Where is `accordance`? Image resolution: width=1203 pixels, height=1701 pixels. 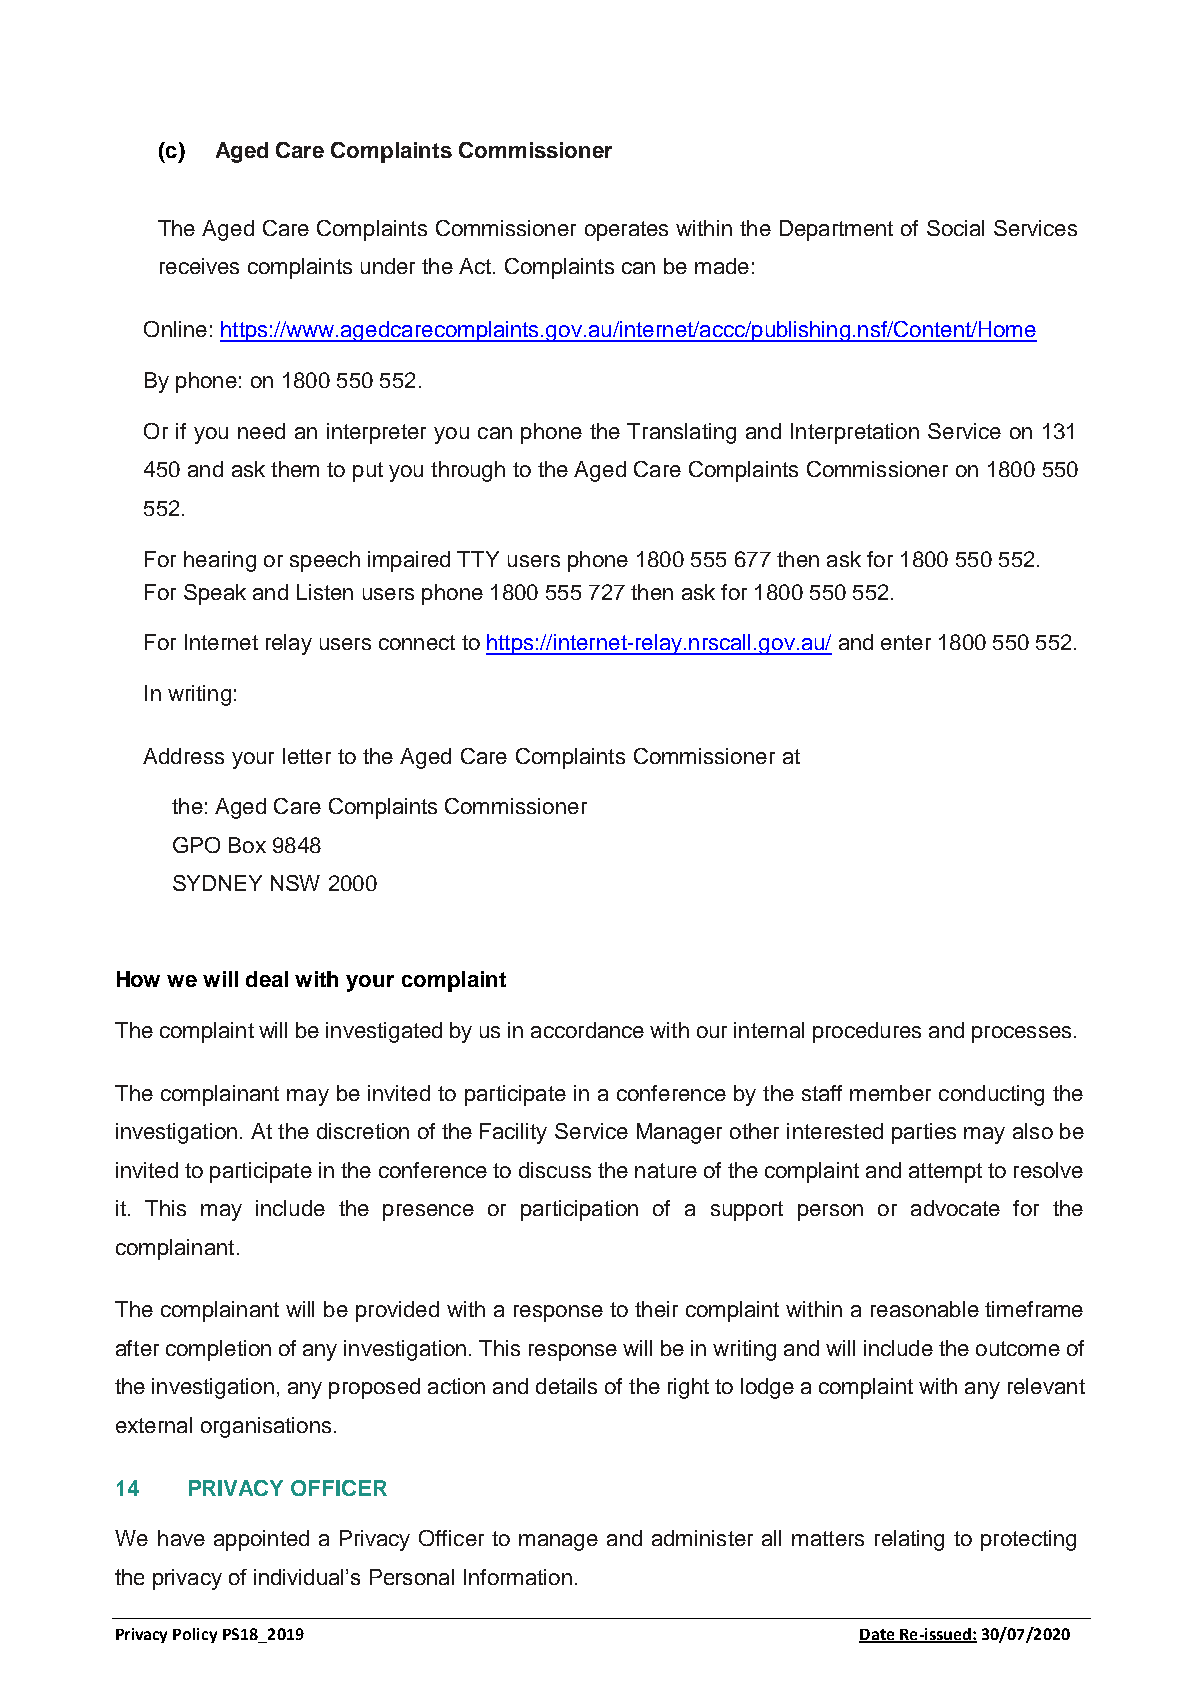 accordance is located at coordinates (587, 1030).
